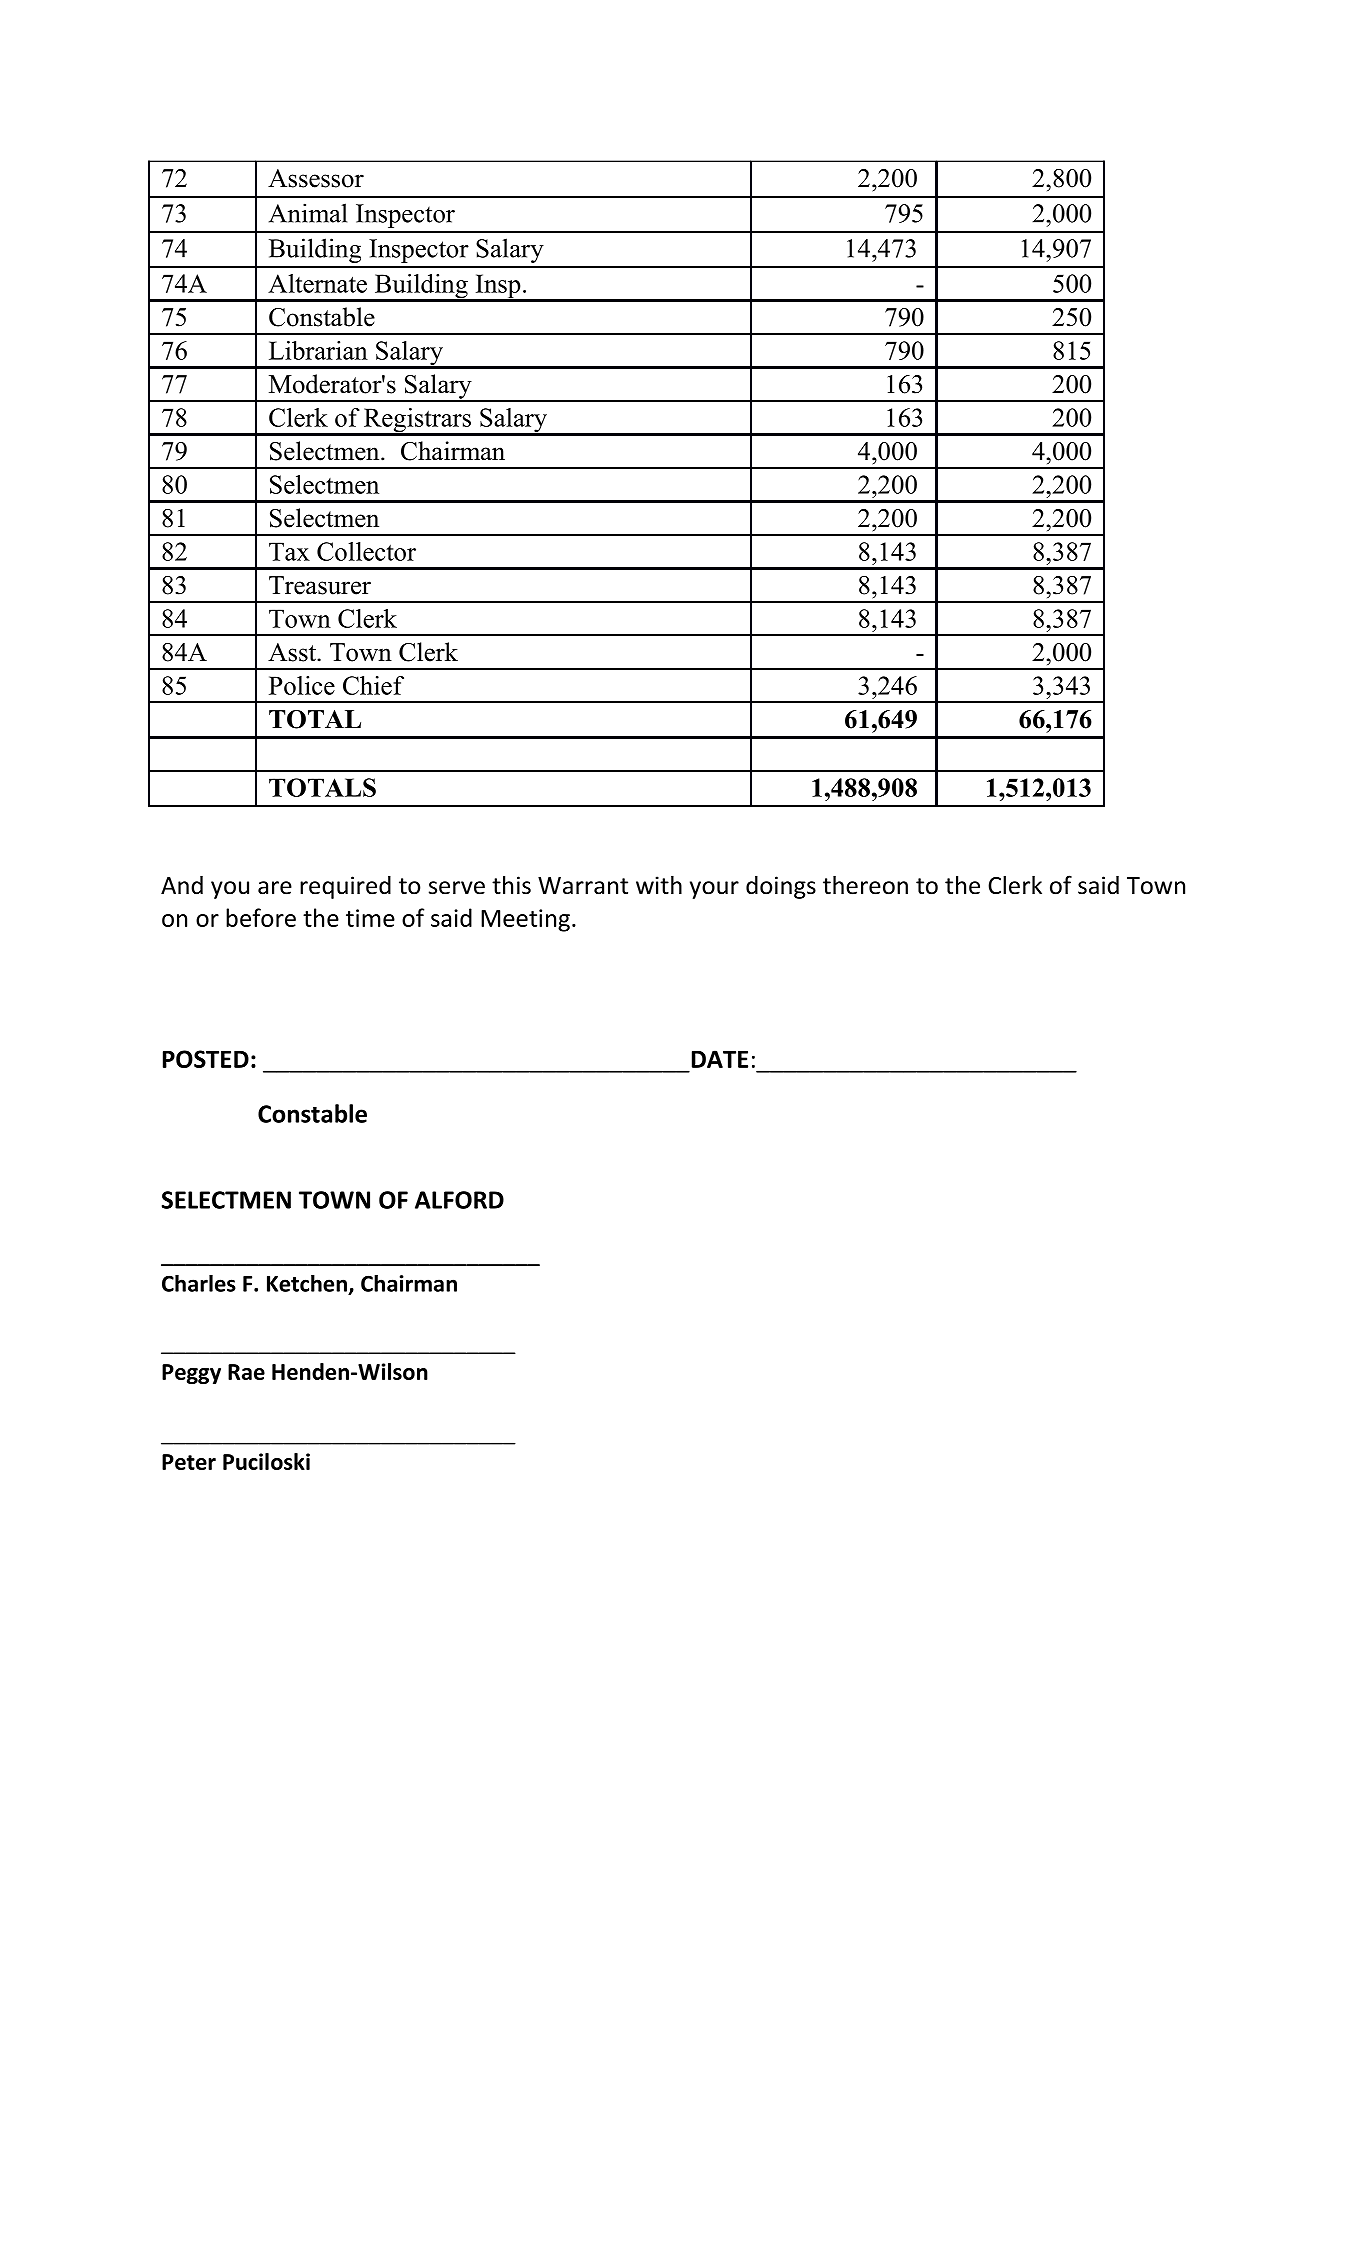  Describe the element at coordinates (417, 421) in the document. I see `Registrars` at that location.
